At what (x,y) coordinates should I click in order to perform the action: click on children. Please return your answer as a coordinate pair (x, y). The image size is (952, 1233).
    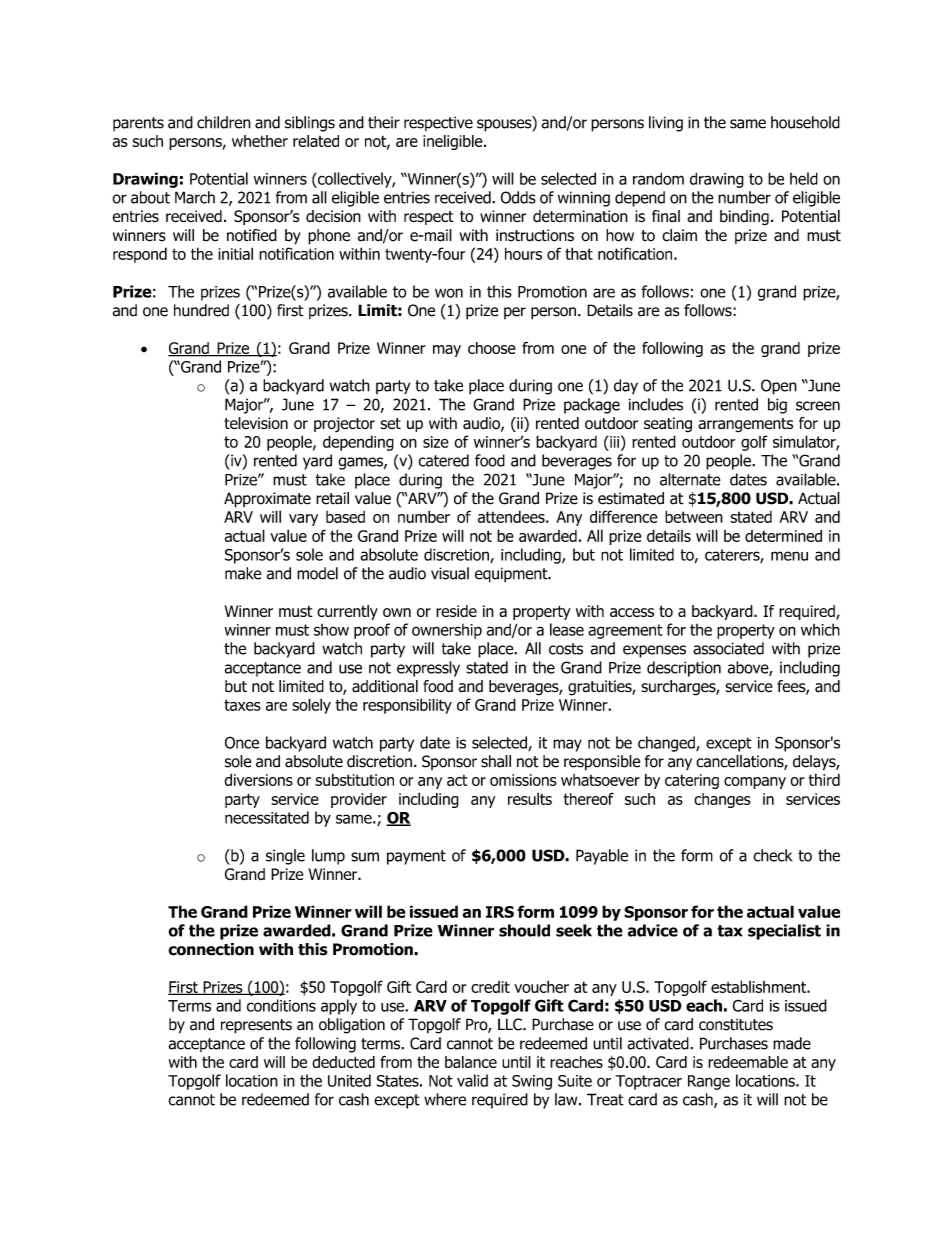
    Looking at the image, I should click on (224, 122).
